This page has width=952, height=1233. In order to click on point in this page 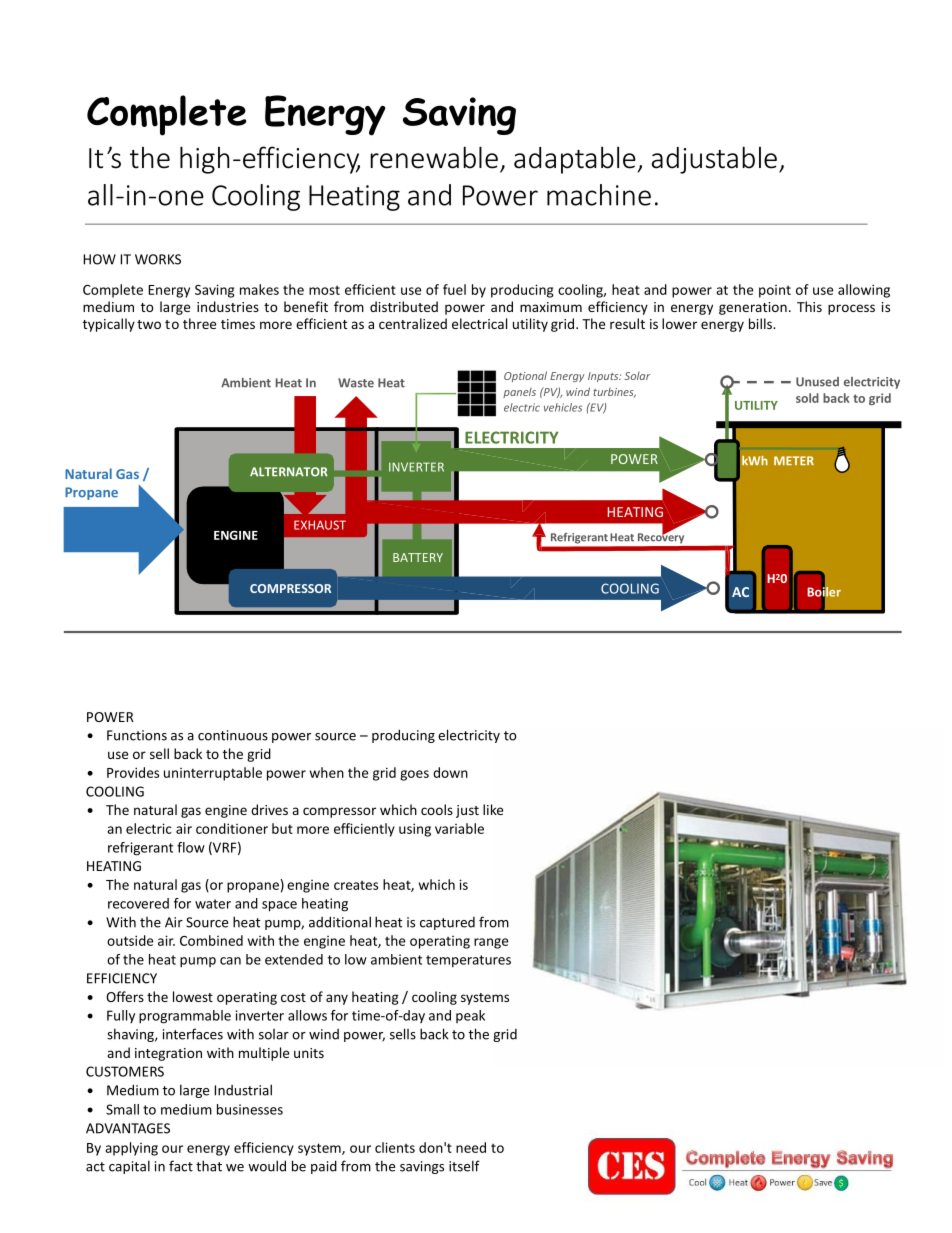, I will do `click(775, 291)`.
